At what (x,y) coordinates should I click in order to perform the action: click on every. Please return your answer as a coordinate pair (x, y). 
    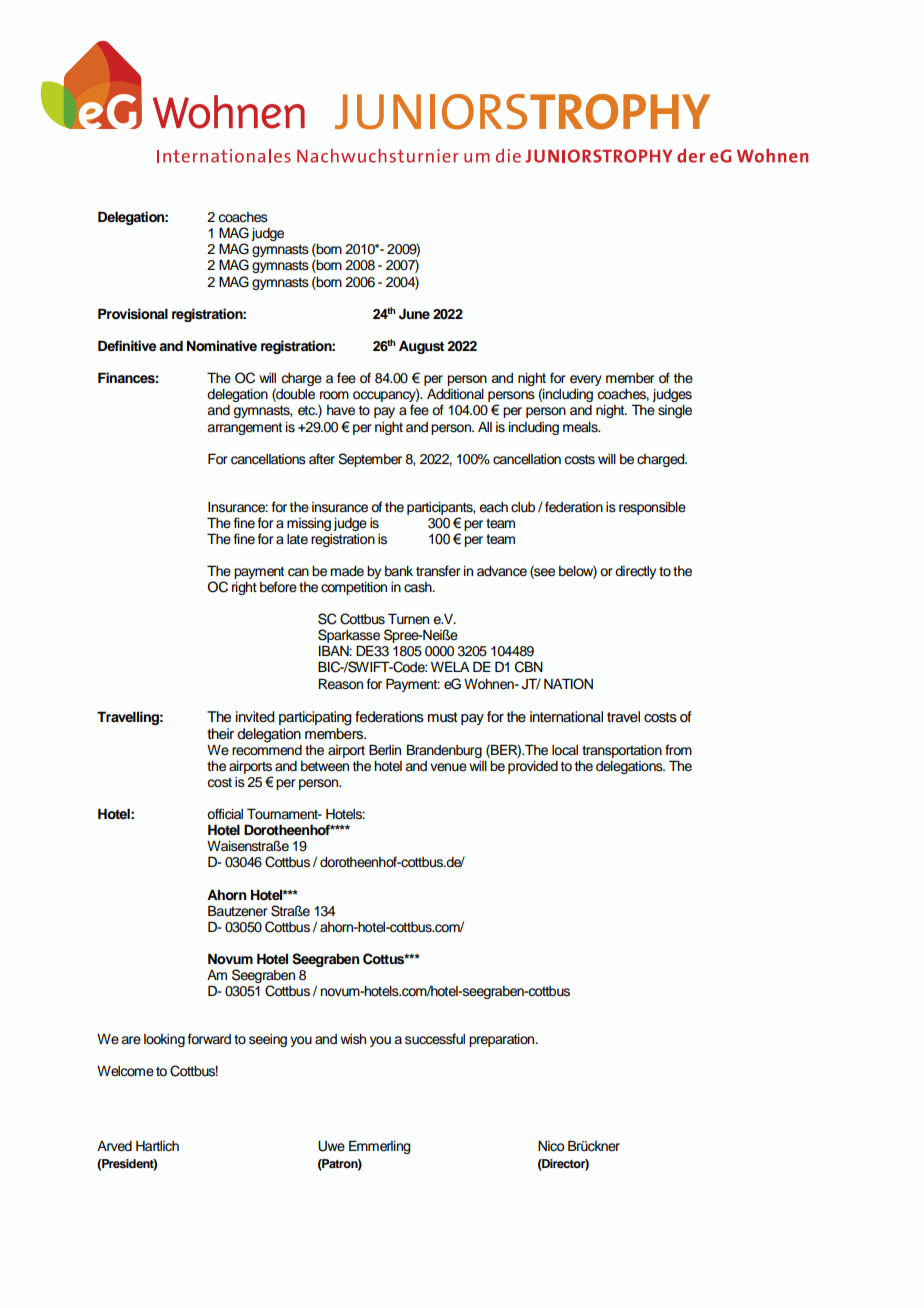
    Looking at the image, I should click on (586, 380).
